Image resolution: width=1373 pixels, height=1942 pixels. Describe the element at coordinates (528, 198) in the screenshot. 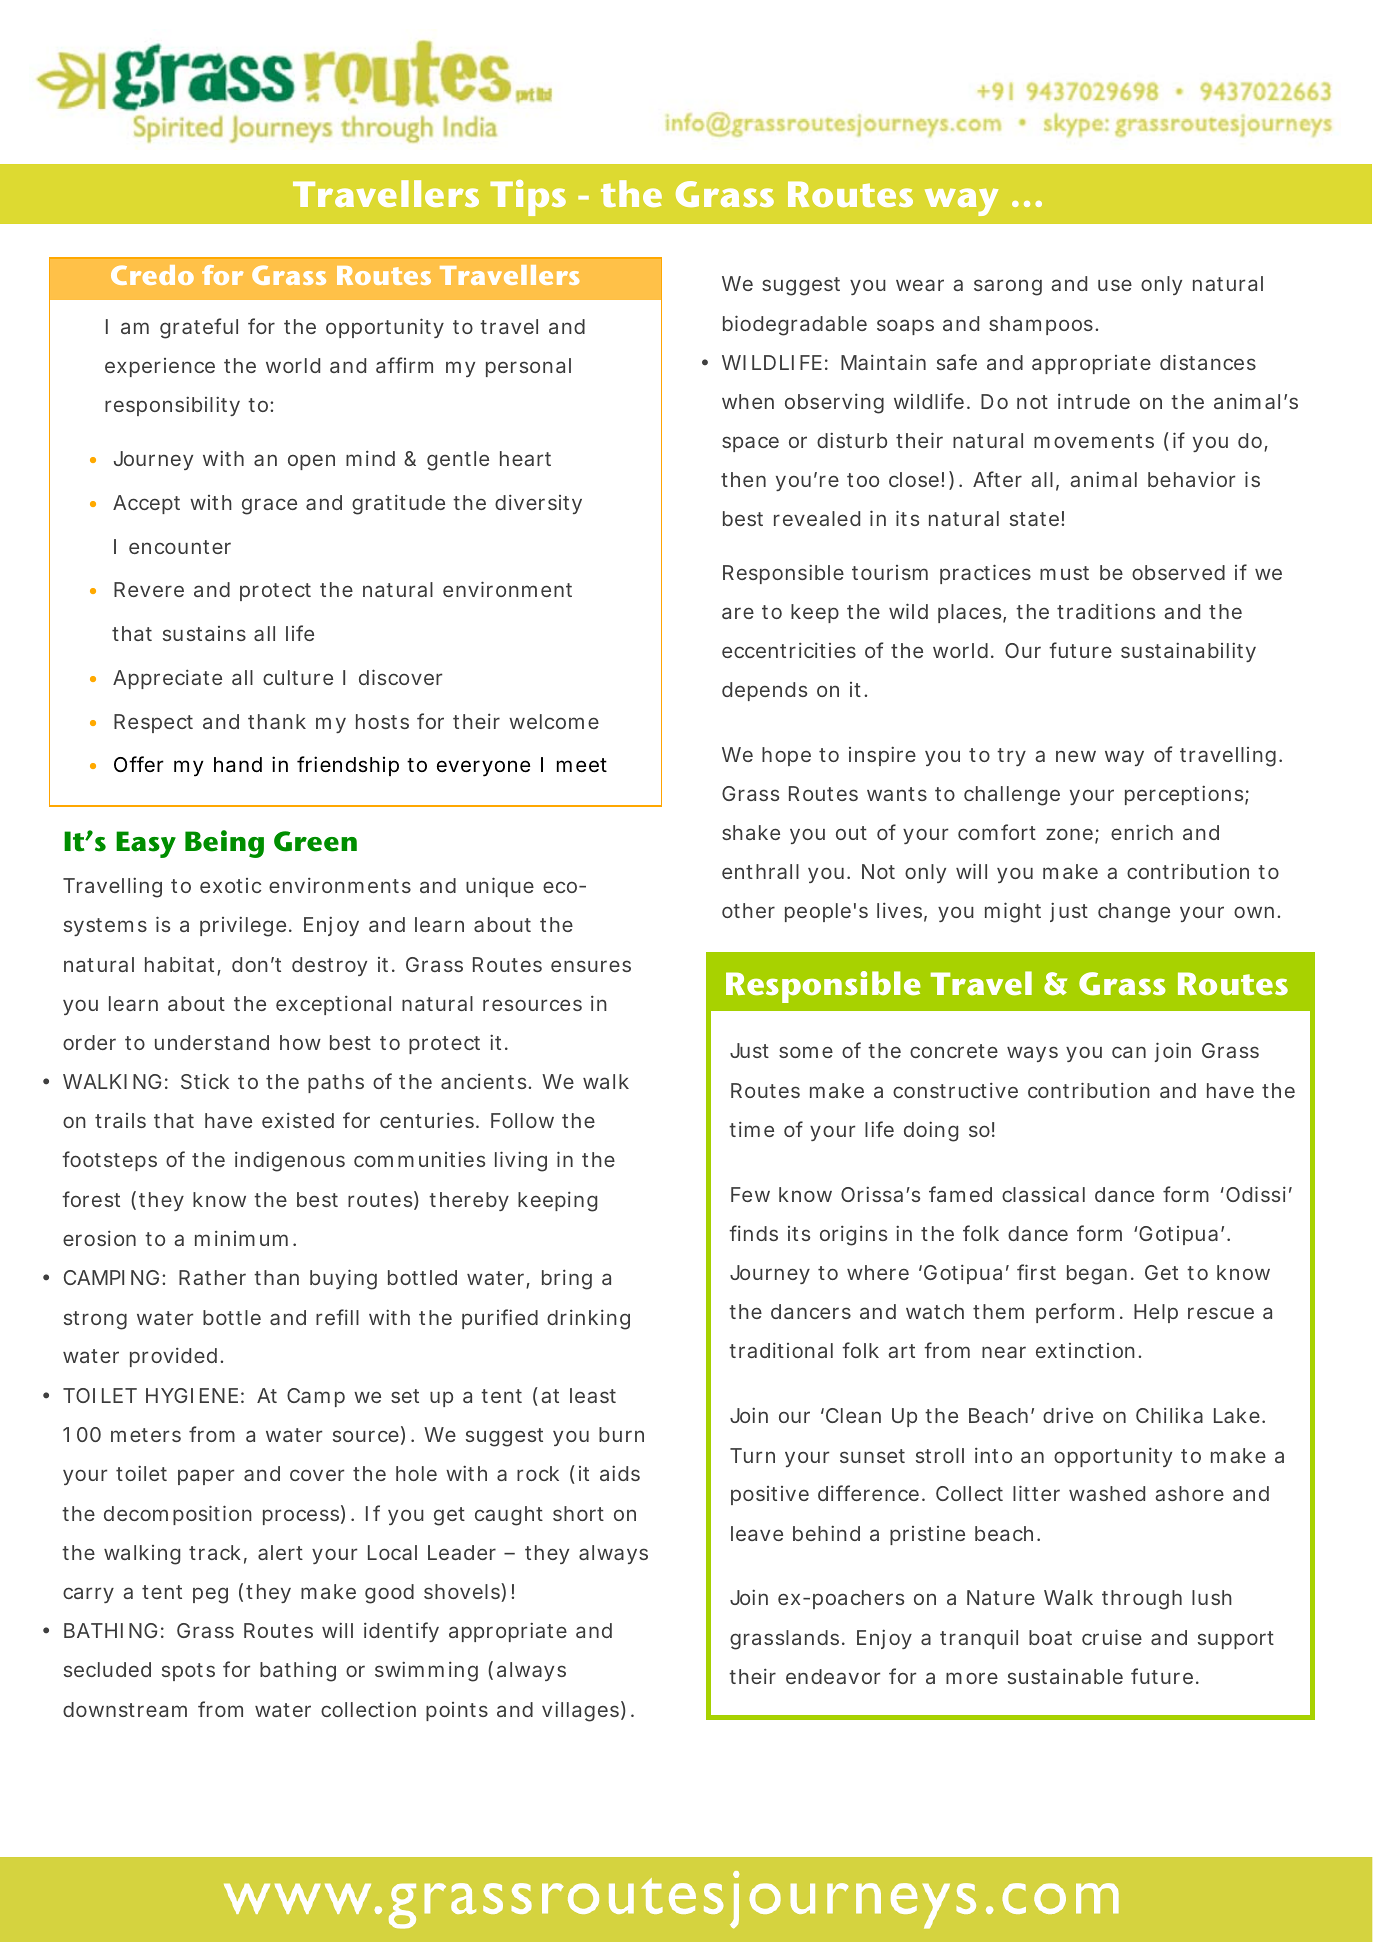

I see `Tips` at that location.
